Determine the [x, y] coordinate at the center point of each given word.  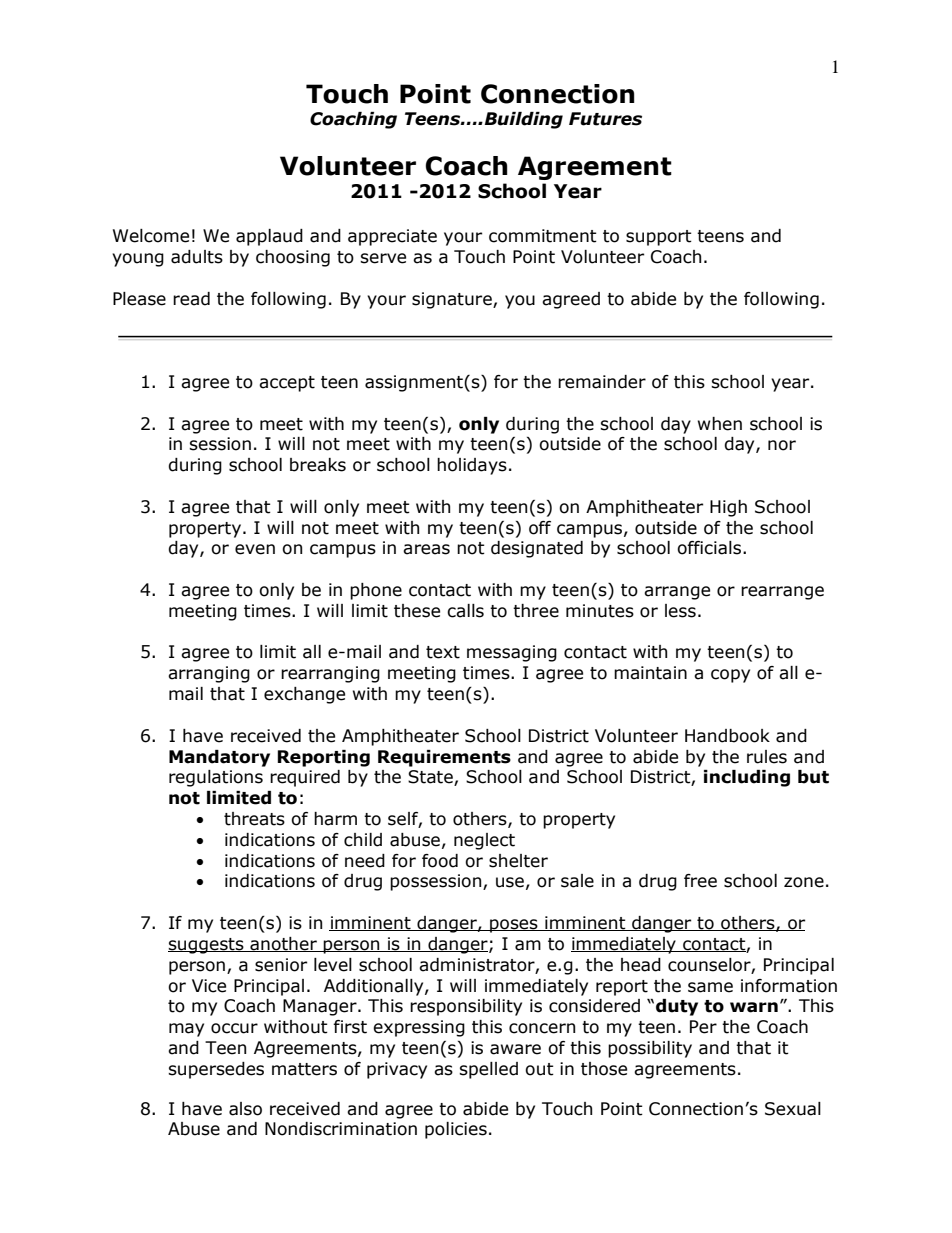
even [255, 549]
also [245, 1109]
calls [465, 611]
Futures [605, 119]
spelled [488, 1070]
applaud [269, 237]
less [680, 611]
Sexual [793, 1109]
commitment [543, 236]
